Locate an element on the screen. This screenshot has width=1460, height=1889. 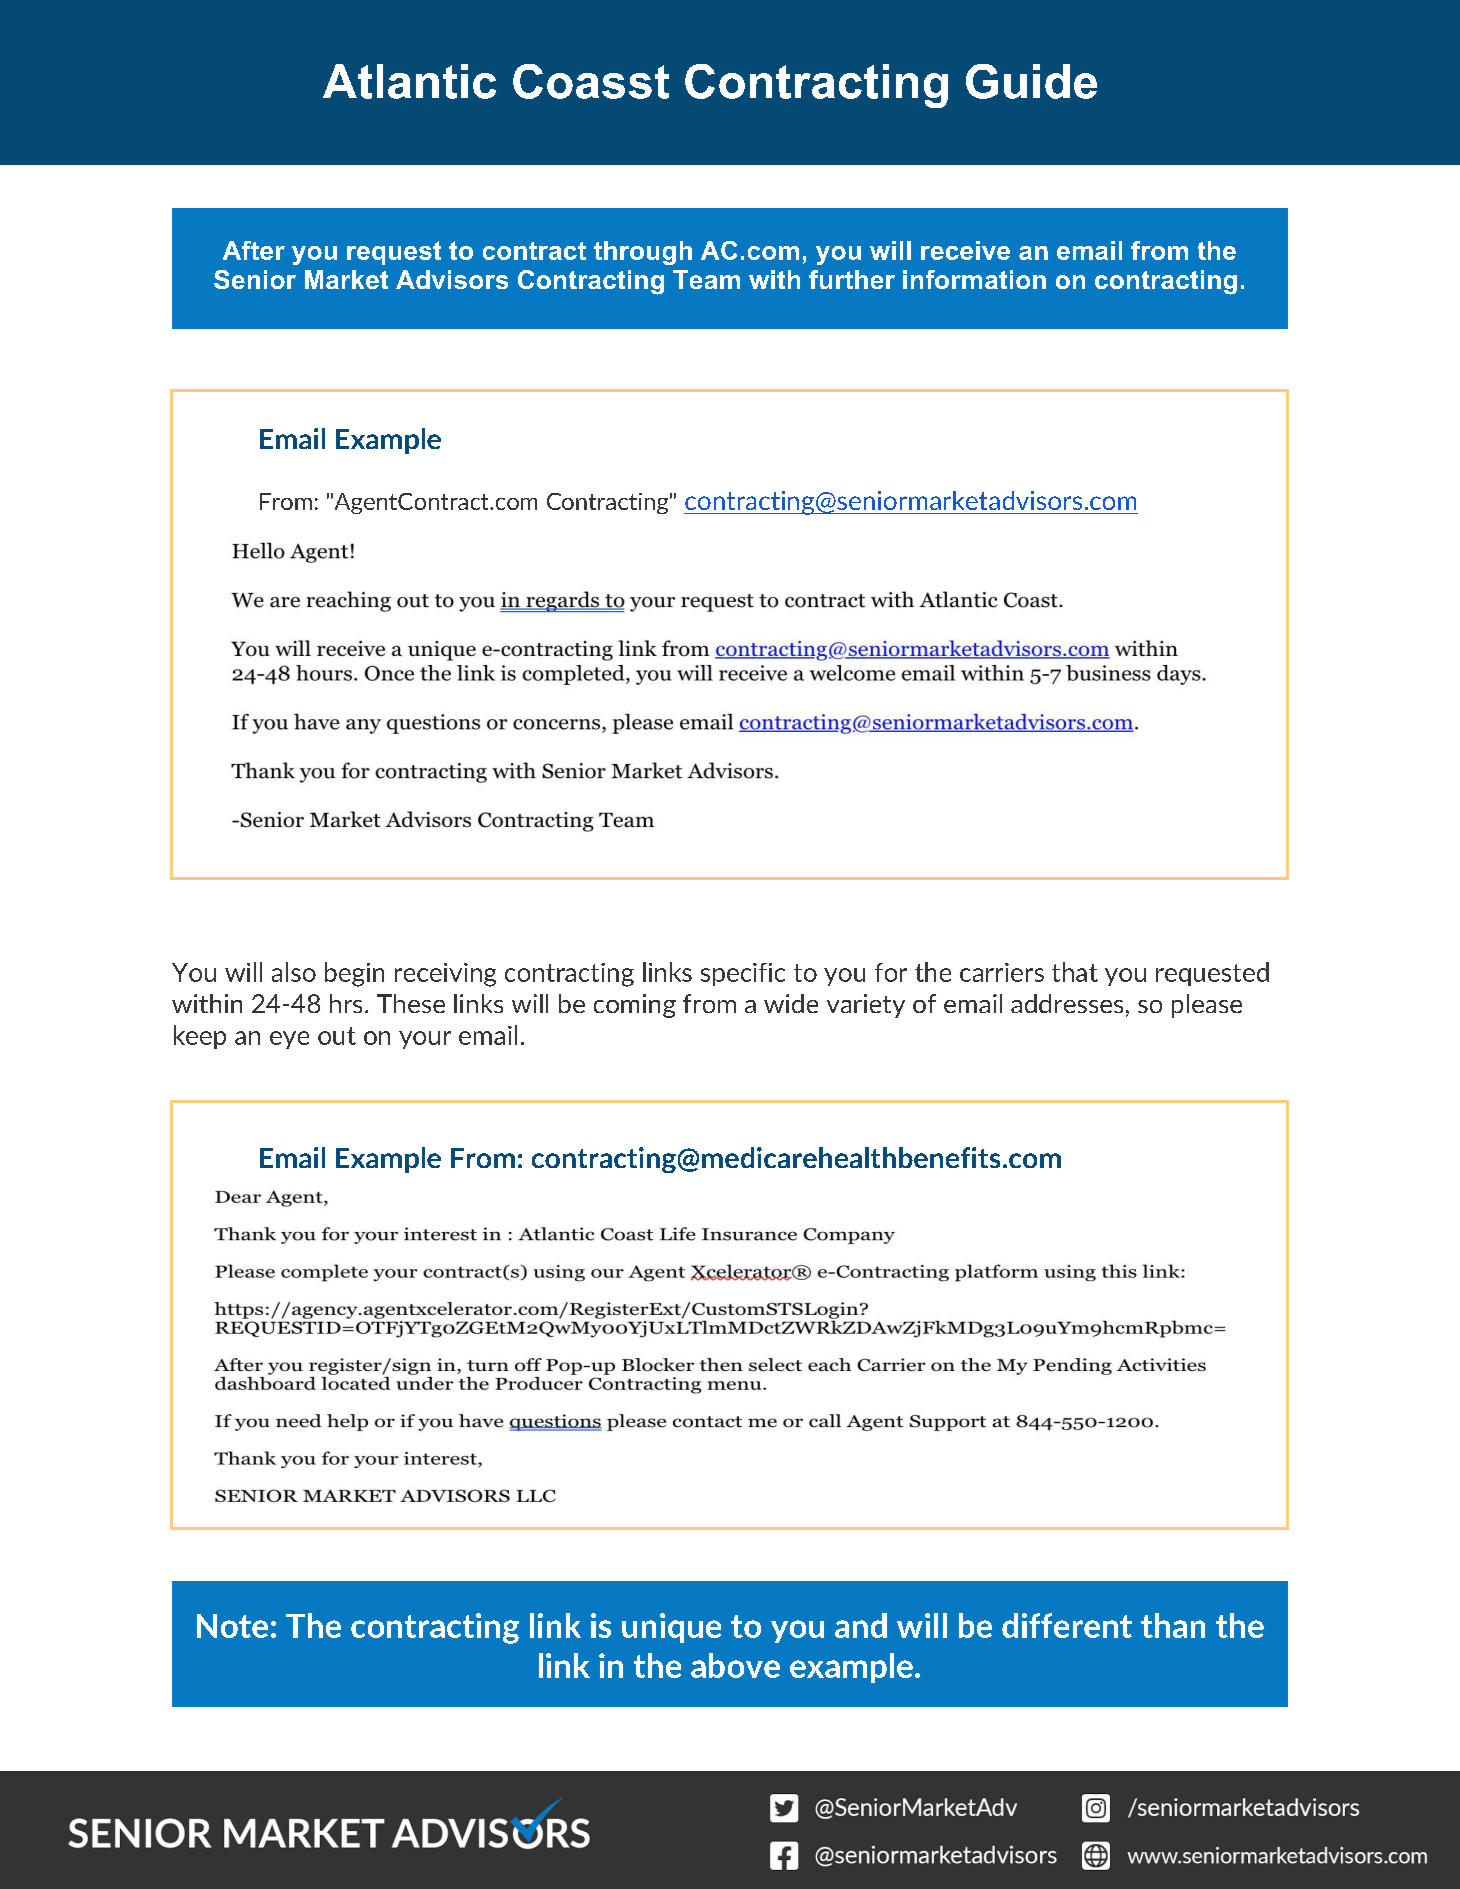
Atlantic is located at coordinates (409, 81).
